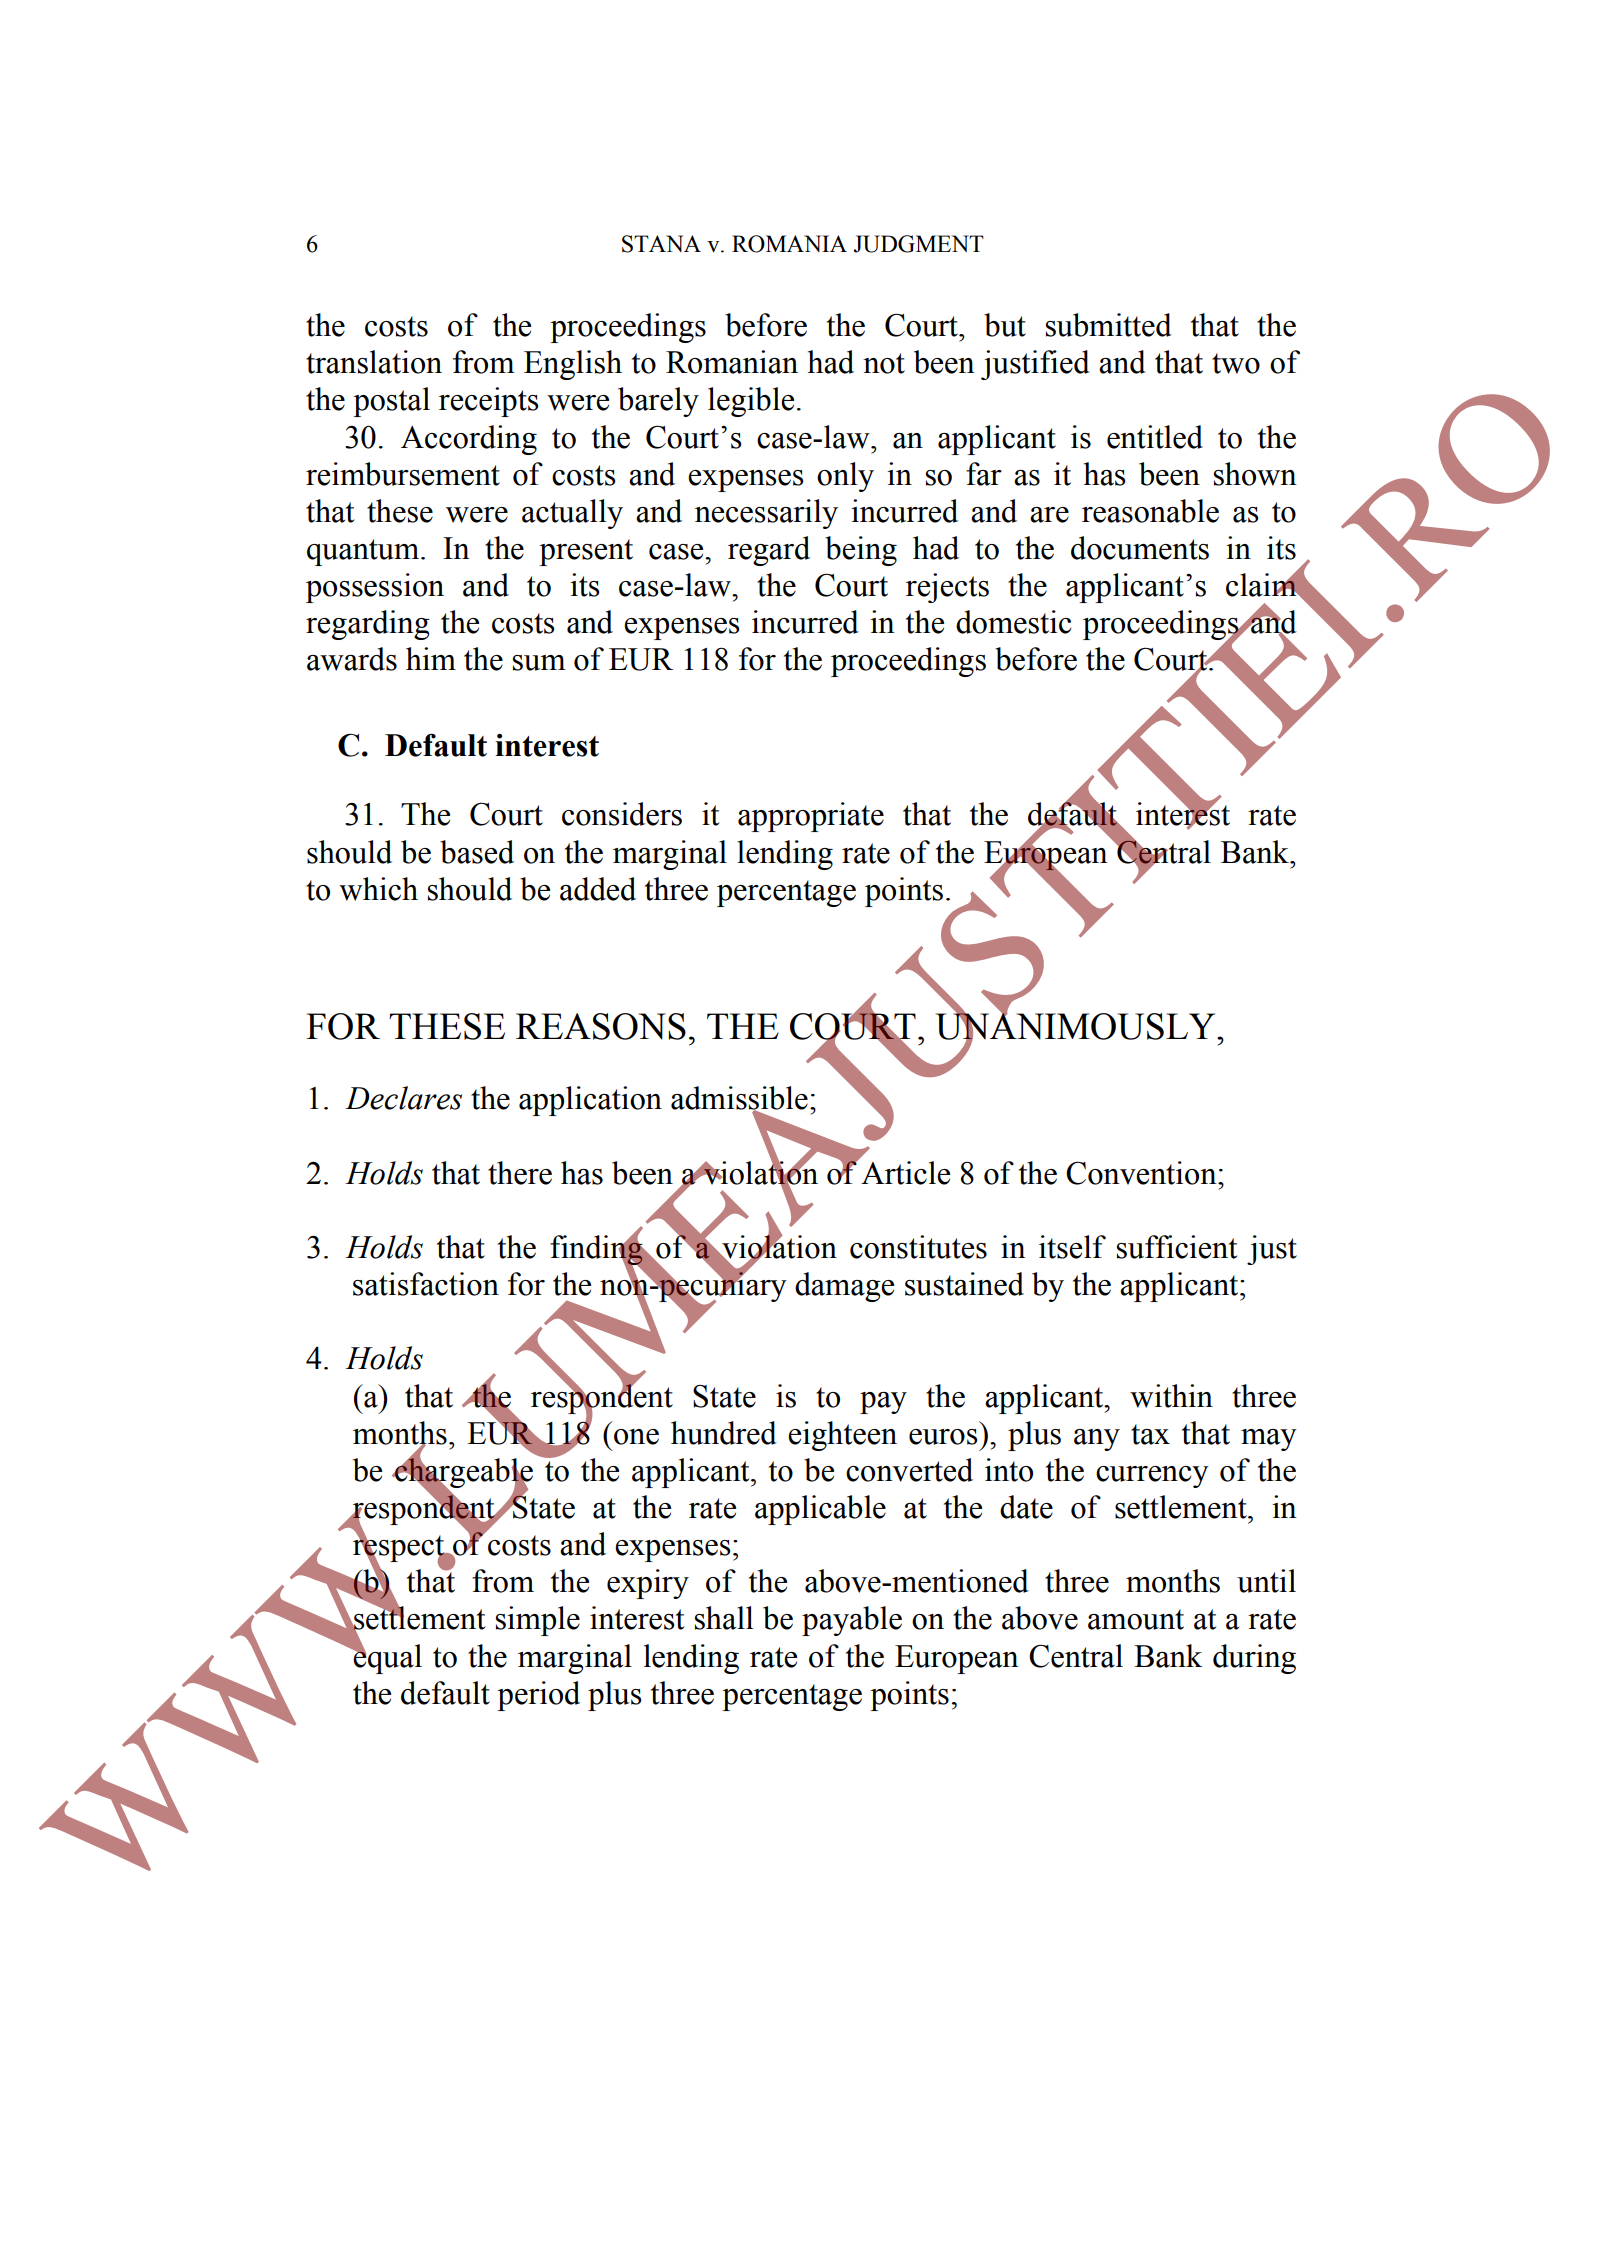 This image has width=1603, height=2266. Describe the element at coordinates (1142, 1173) in the image. I see `Convention` at that location.
